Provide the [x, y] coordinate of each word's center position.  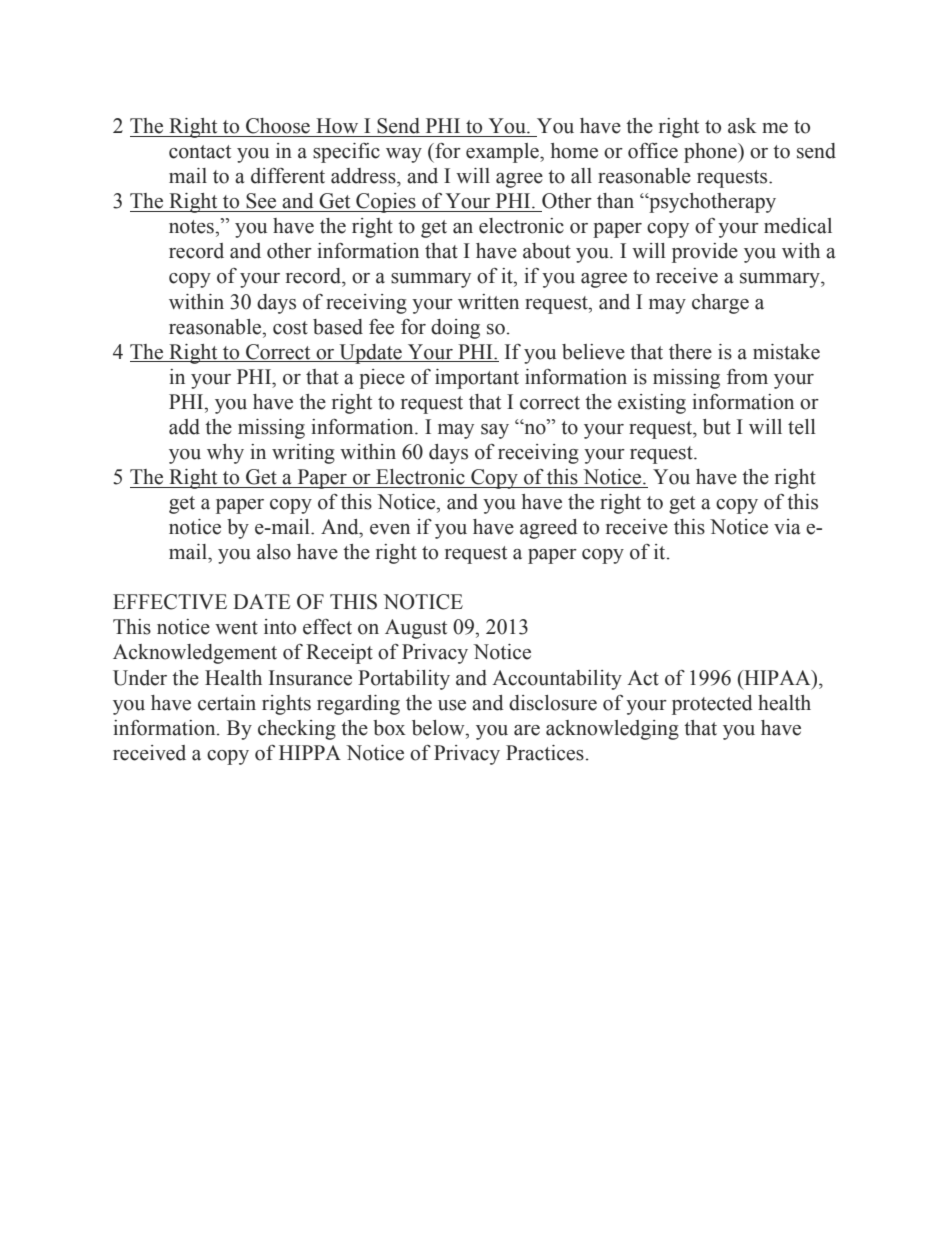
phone [711, 153]
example [503, 153]
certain [227, 703]
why [225, 454]
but [717, 427]
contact [200, 152]
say [495, 431]
